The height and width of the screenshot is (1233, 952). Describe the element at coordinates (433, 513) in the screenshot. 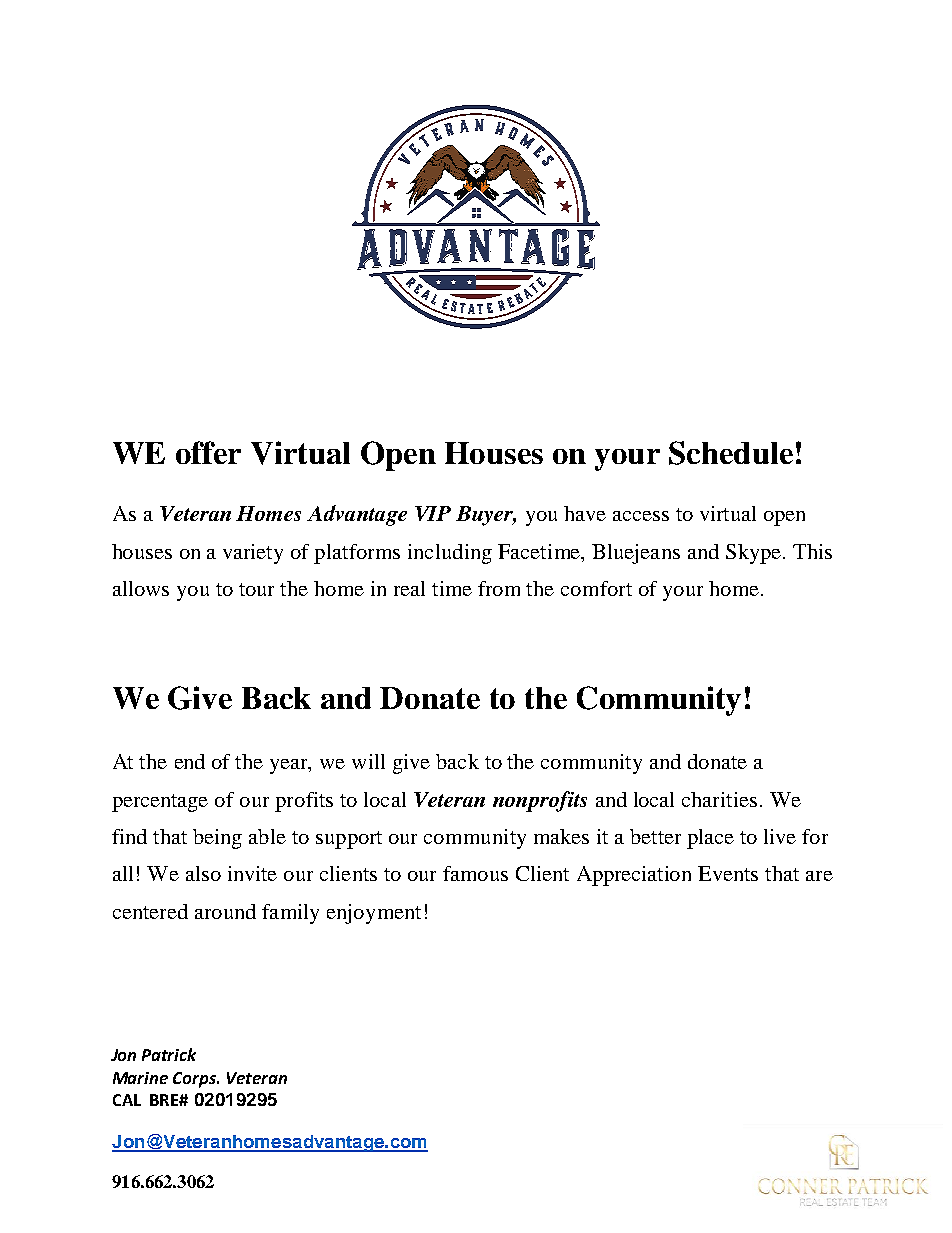

I see `VIP` at that location.
